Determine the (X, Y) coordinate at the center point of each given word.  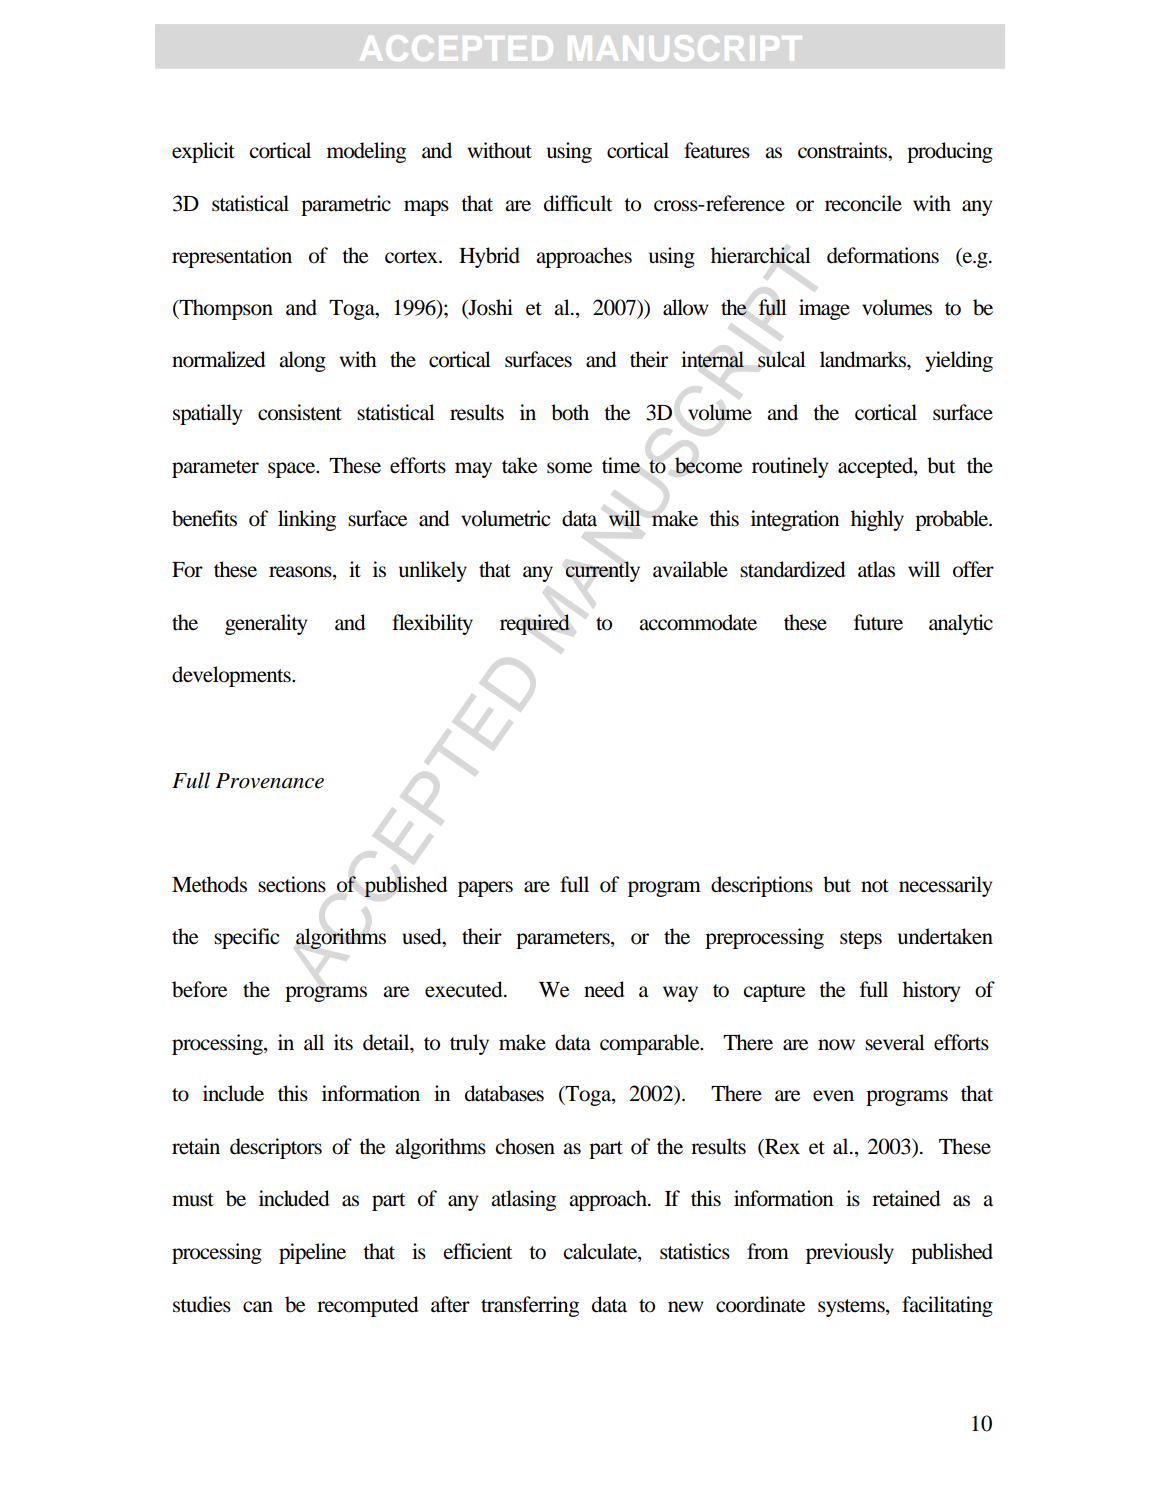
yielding (959, 361)
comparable (651, 1044)
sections (292, 884)
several (895, 1042)
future (878, 622)
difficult (578, 203)
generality (266, 624)
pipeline (312, 1253)
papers (485, 889)
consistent (300, 412)
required (535, 624)
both (570, 412)
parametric (346, 205)
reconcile (863, 203)
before (199, 989)
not (875, 886)
